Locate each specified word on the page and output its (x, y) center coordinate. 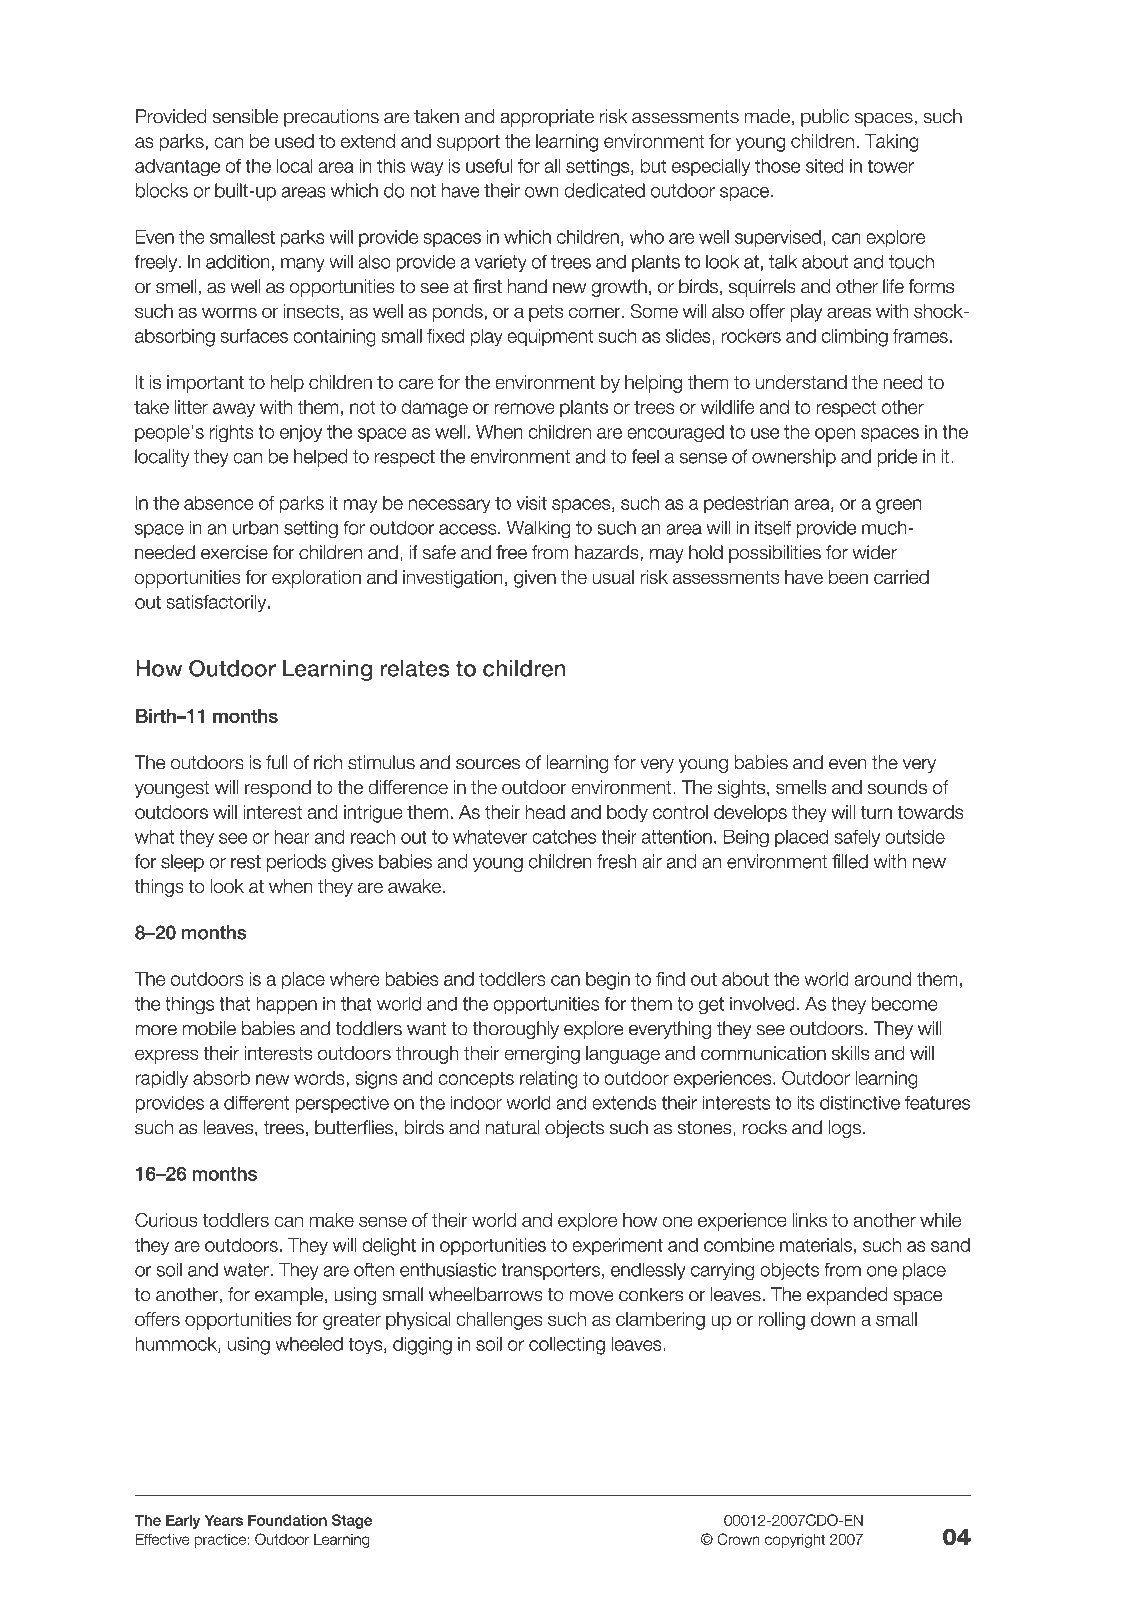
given (535, 579)
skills (850, 1053)
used (294, 141)
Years (224, 1520)
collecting (567, 1346)
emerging (542, 1055)
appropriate (547, 118)
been (848, 577)
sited (825, 165)
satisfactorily (218, 603)
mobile (209, 1028)
